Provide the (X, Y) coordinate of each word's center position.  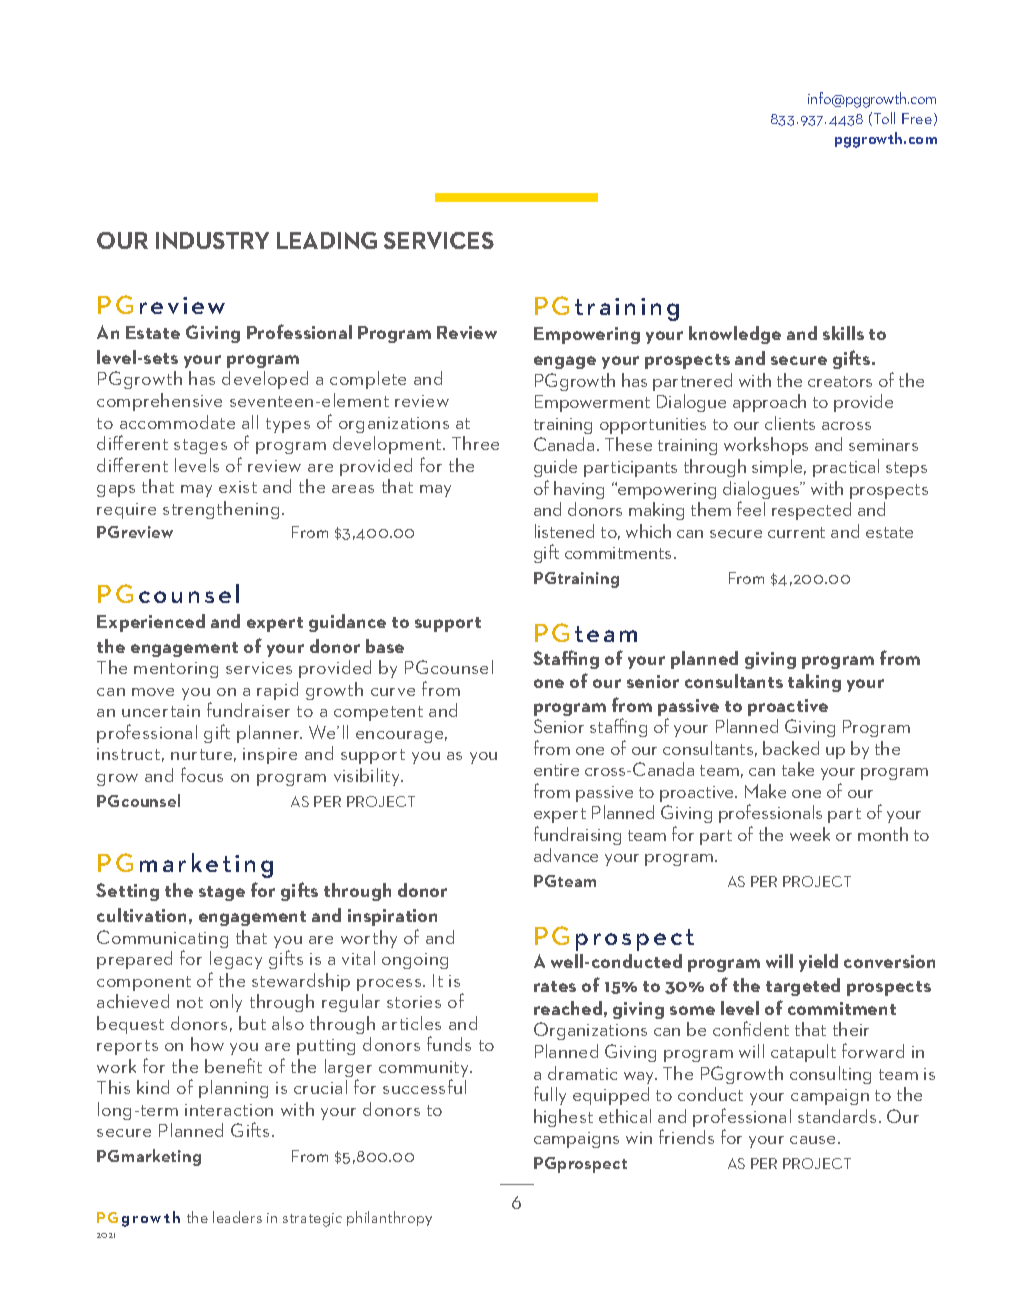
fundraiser (248, 709)
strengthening (221, 510)
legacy (236, 960)
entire (556, 770)
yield (818, 963)
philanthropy (389, 1218)
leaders (237, 1217)
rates (555, 986)
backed (791, 748)
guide (555, 468)
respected (811, 511)
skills (843, 333)
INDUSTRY (212, 240)
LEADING (327, 240)
